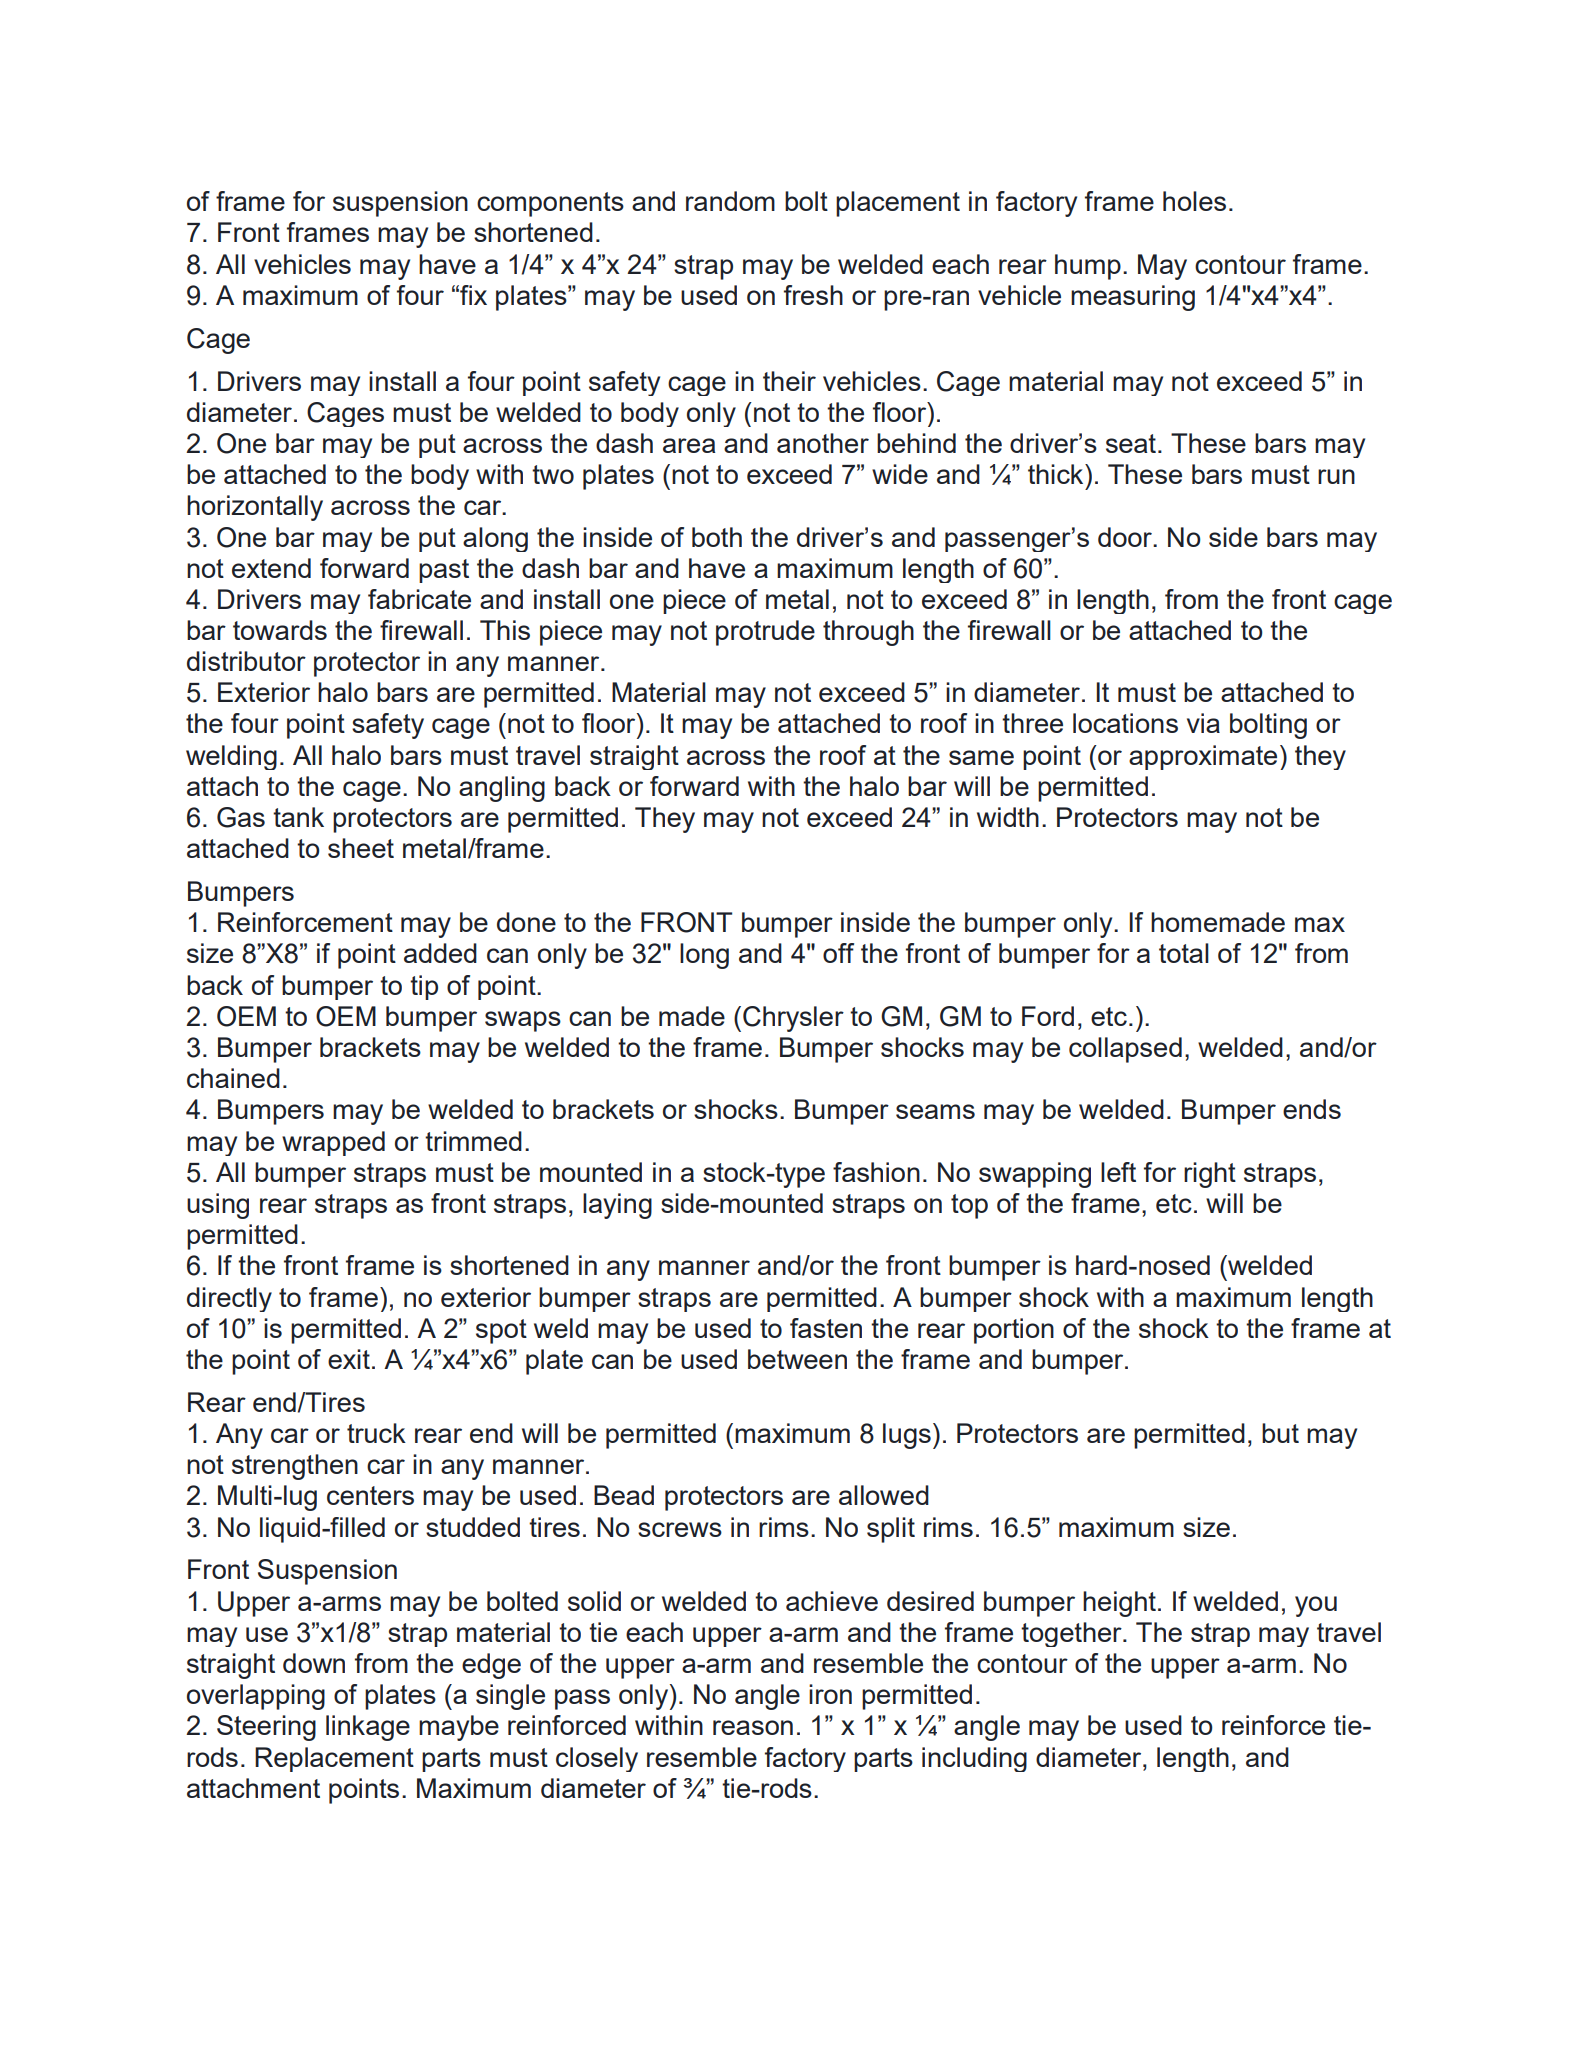 The height and width of the document is (2046, 1581). Describe the element at coordinates (1210, 1175) in the document. I see `right` at that location.
